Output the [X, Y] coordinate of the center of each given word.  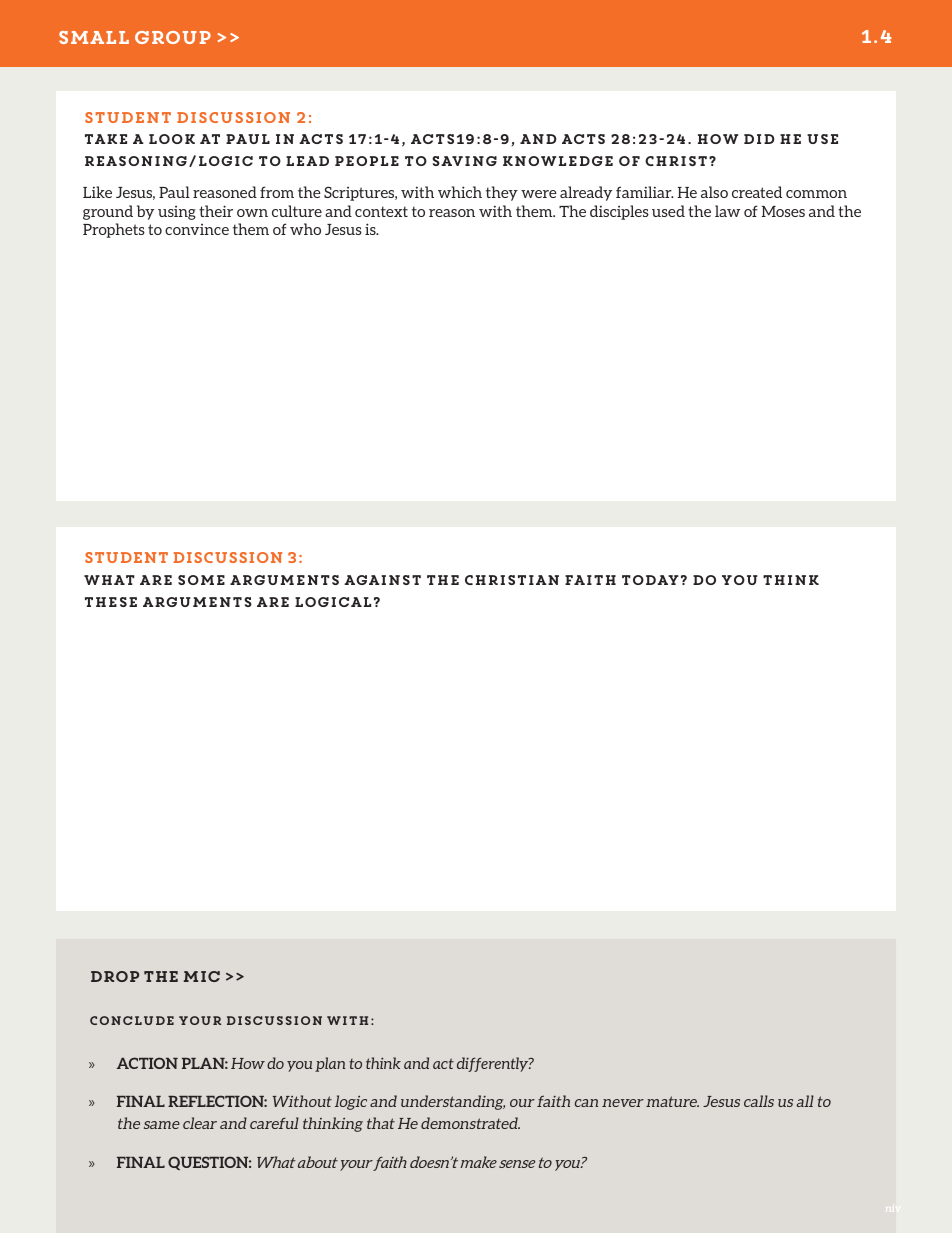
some [201, 580]
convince [197, 229]
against [382, 580]
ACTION [147, 1063]
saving [464, 161]
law [727, 211]
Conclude [132, 1020]
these [111, 602]
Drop [115, 976]
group [173, 37]
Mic [202, 976]
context [381, 211]
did [759, 139]
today [650, 580]
